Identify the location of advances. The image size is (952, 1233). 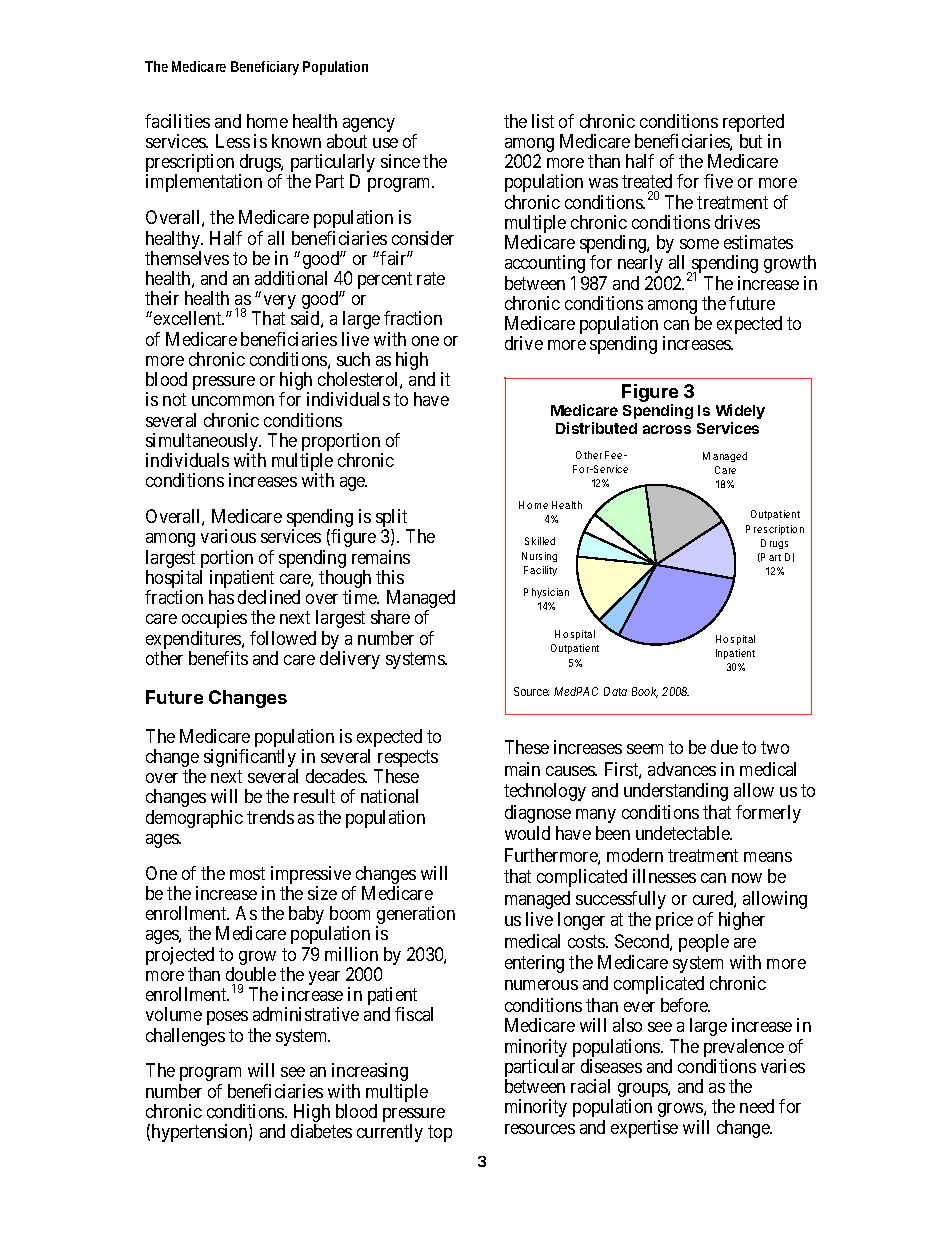
(682, 769).
